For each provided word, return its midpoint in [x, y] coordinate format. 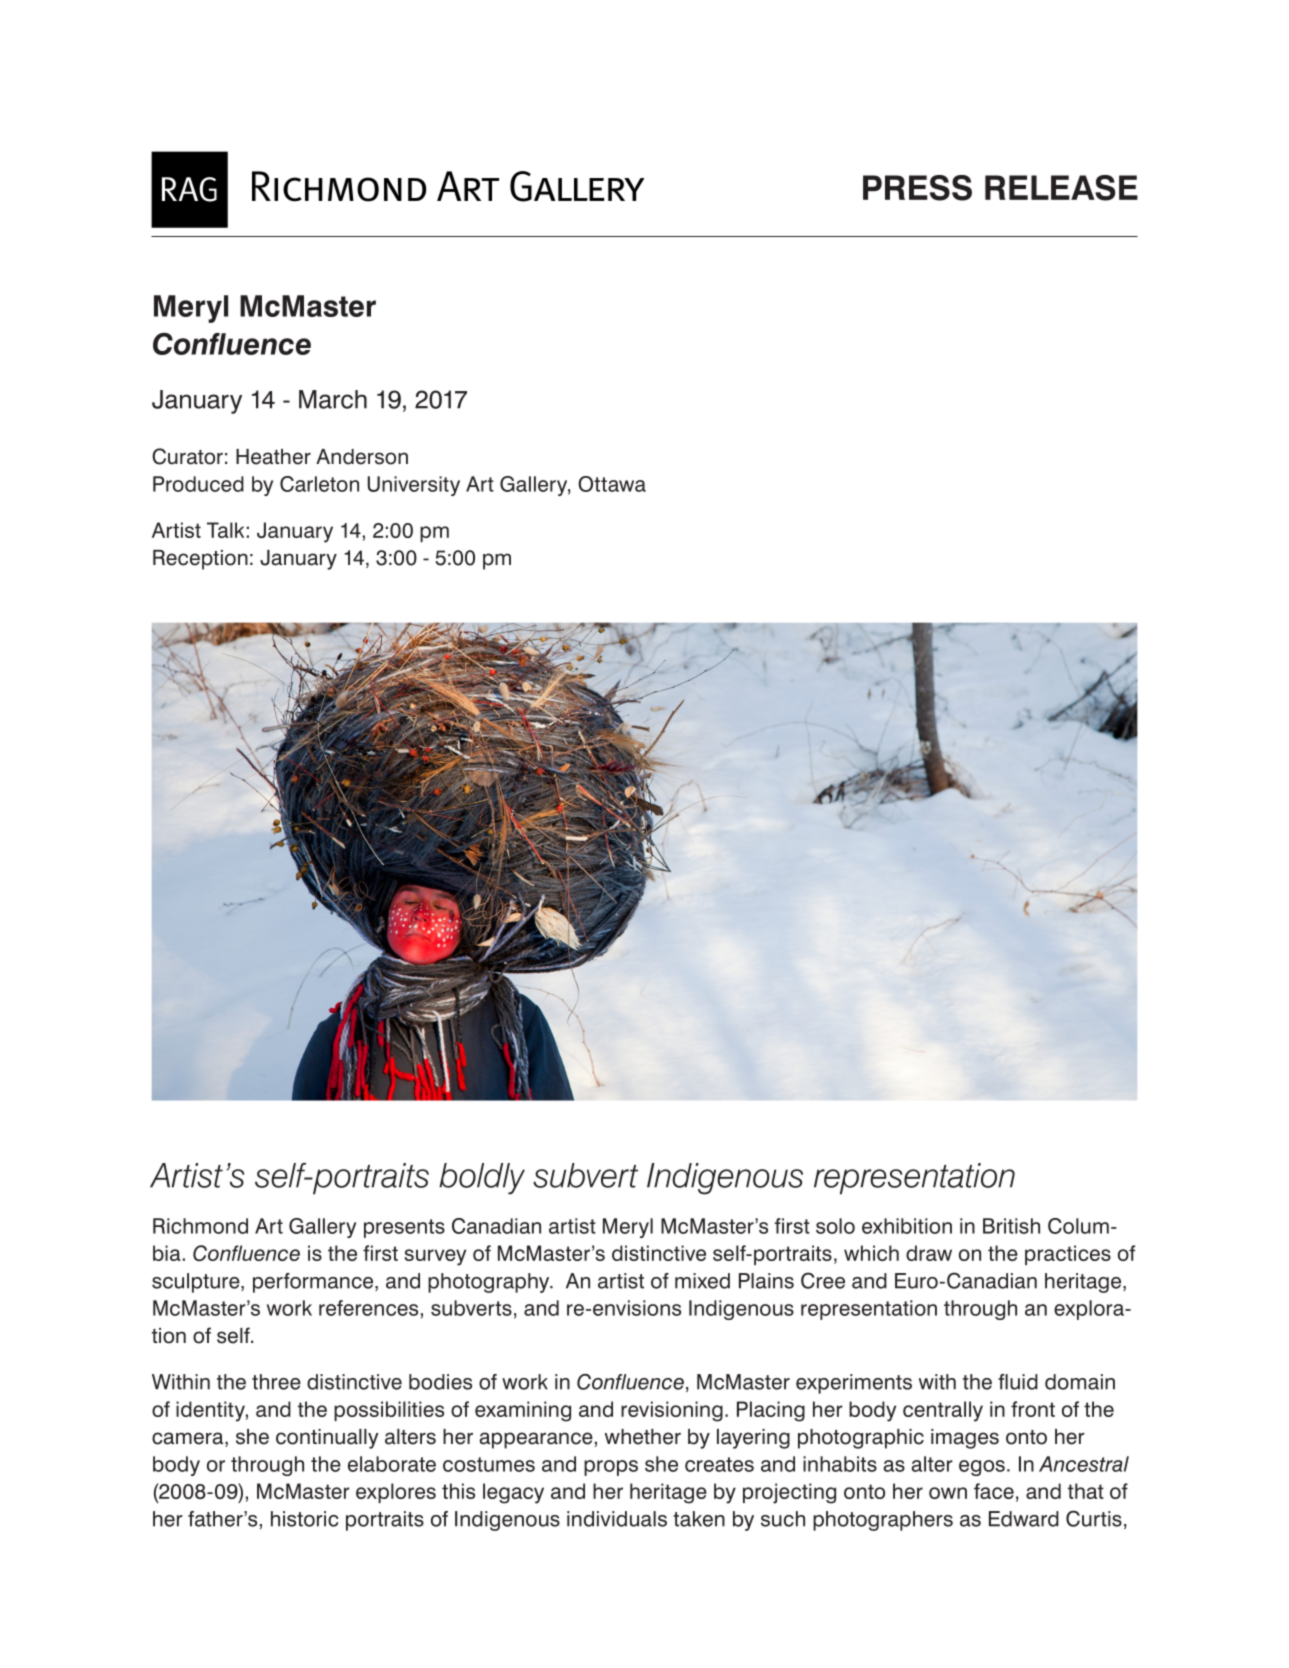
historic [304, 1519]
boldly [482, 1179]
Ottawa [612, 484]
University [414, 486]
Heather [273, 457]
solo [835, 1226]
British [1011, 1226]
